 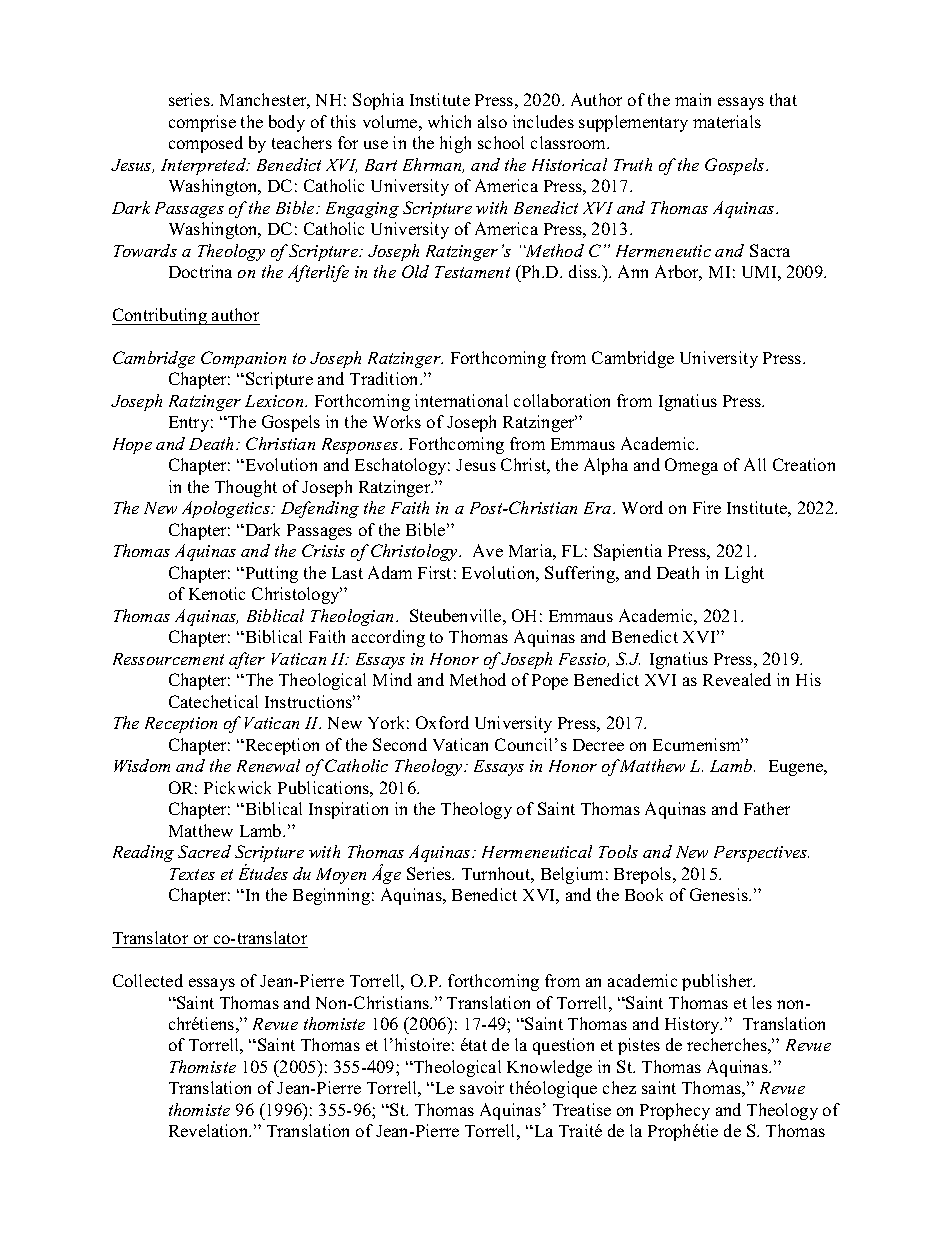 What do you see at coordinates (767, 808) in the screenshot?
I see `Father` at bounding box center [767, 808].
